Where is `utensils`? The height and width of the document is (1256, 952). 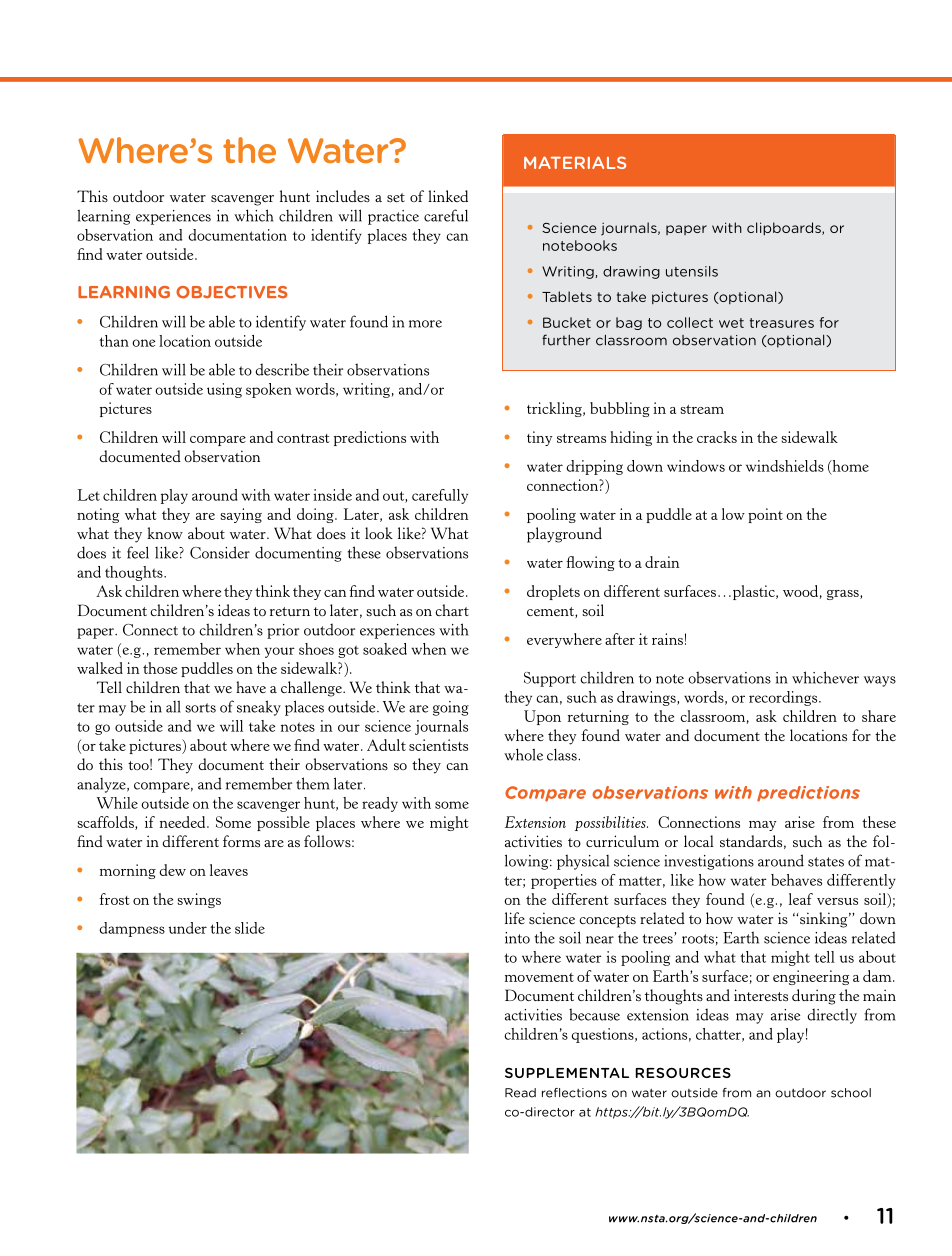
utensils is located at coordinates (692, 271).
